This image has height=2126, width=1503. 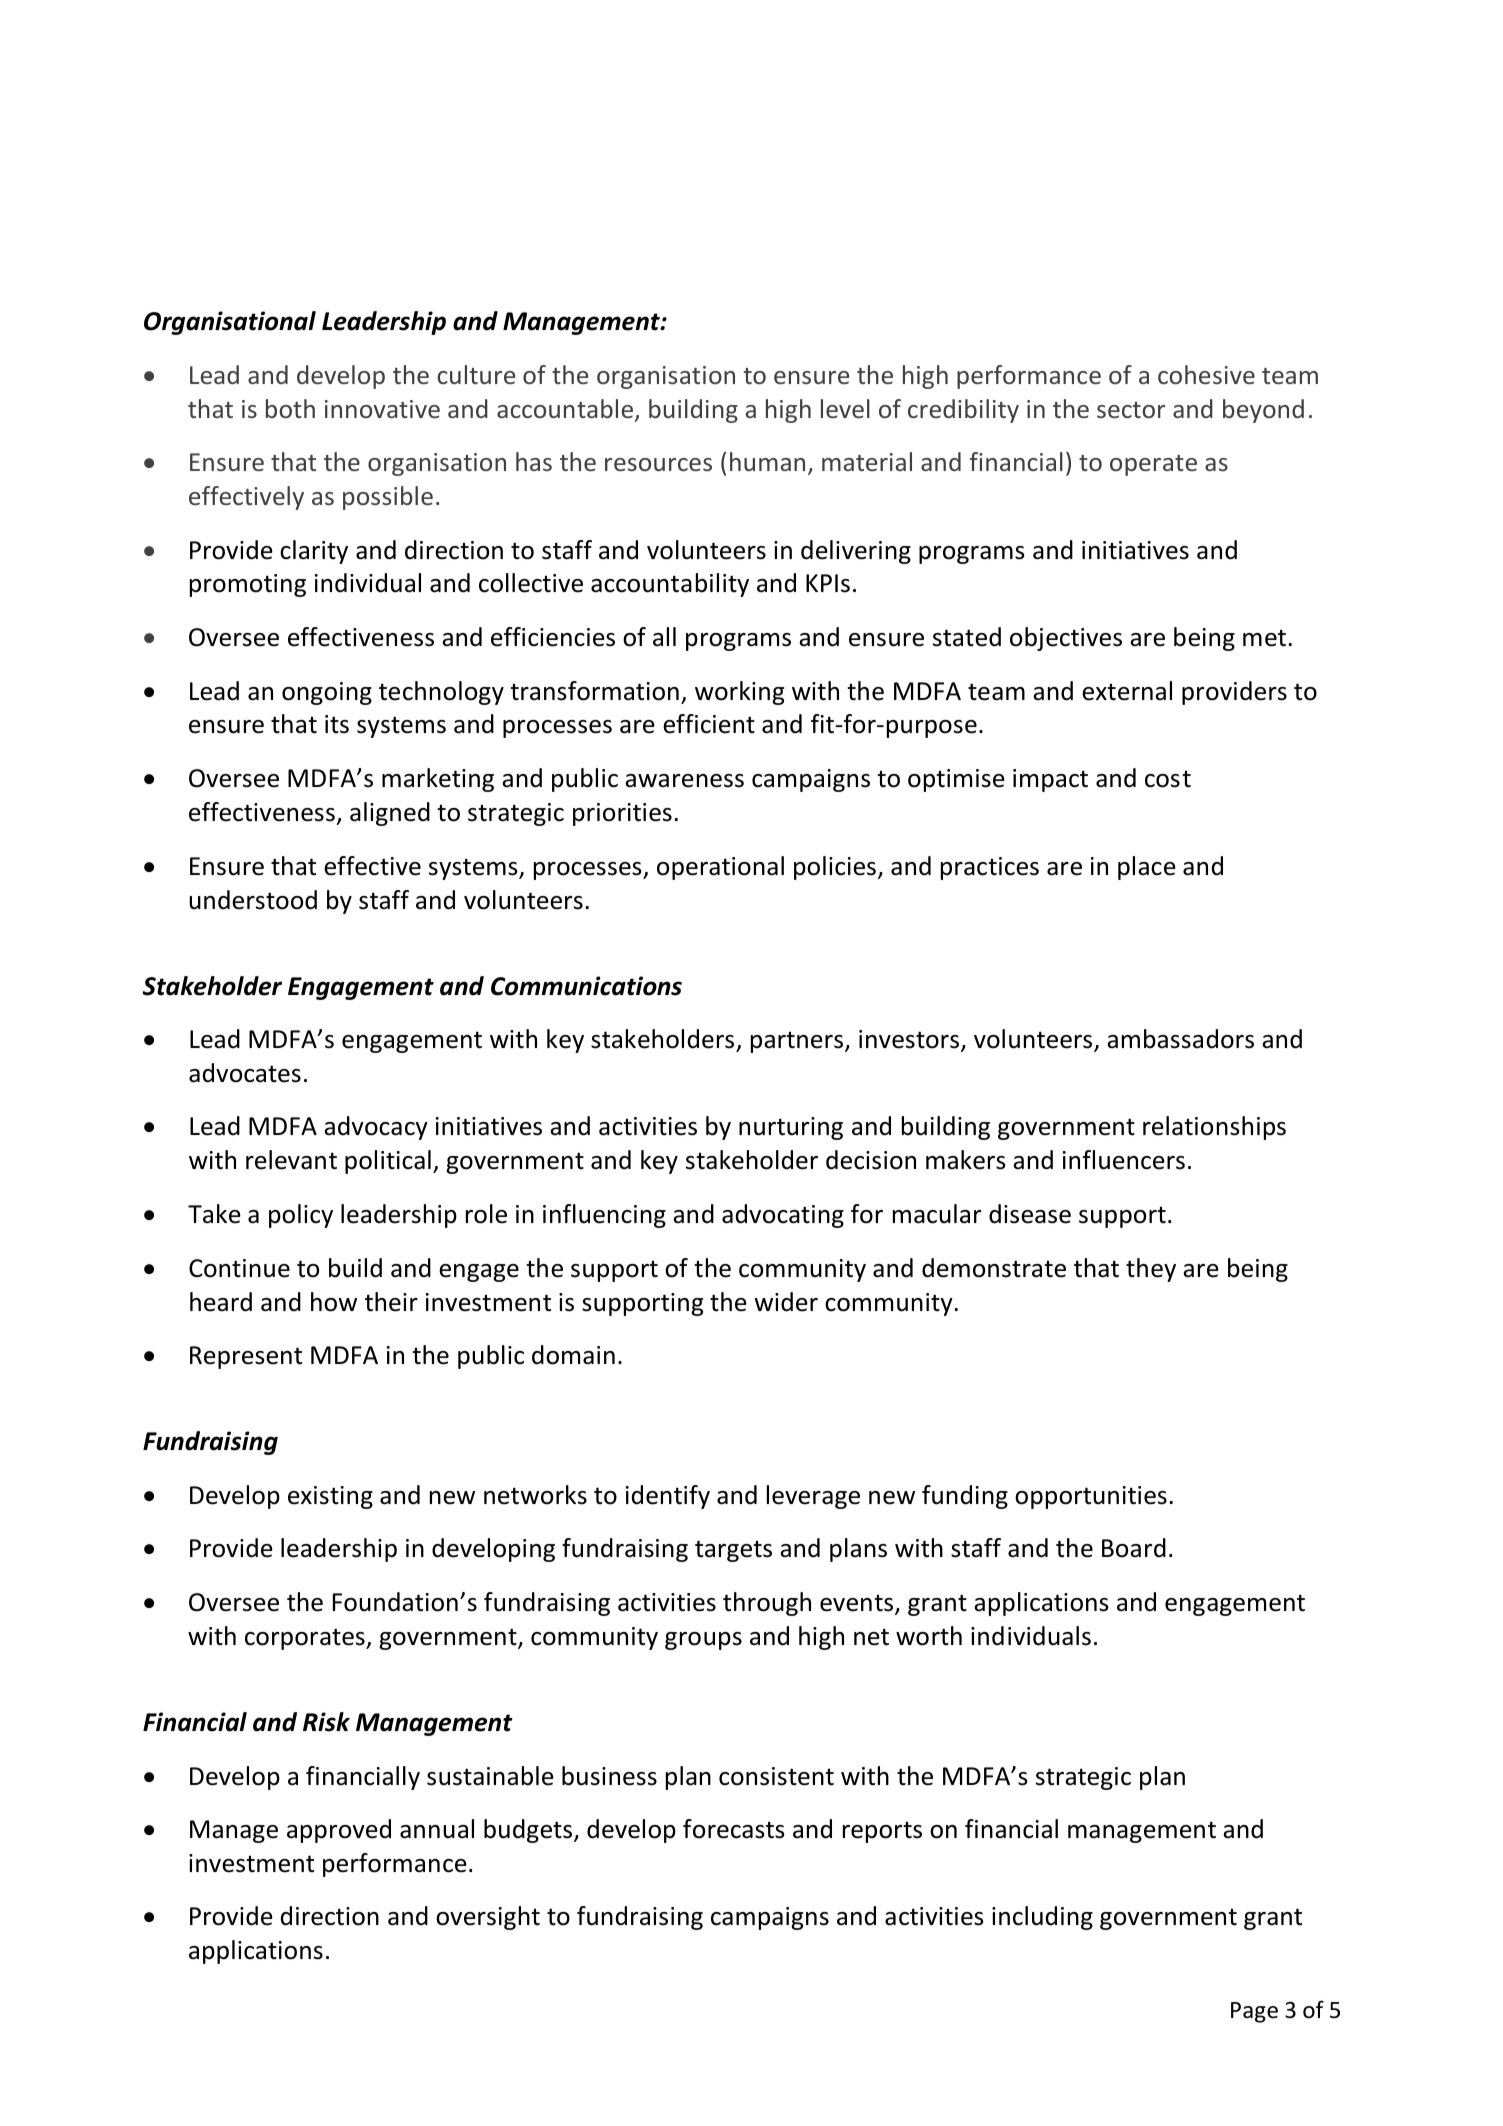 I want to click on forecasts, so click(x=734, y=1829).
